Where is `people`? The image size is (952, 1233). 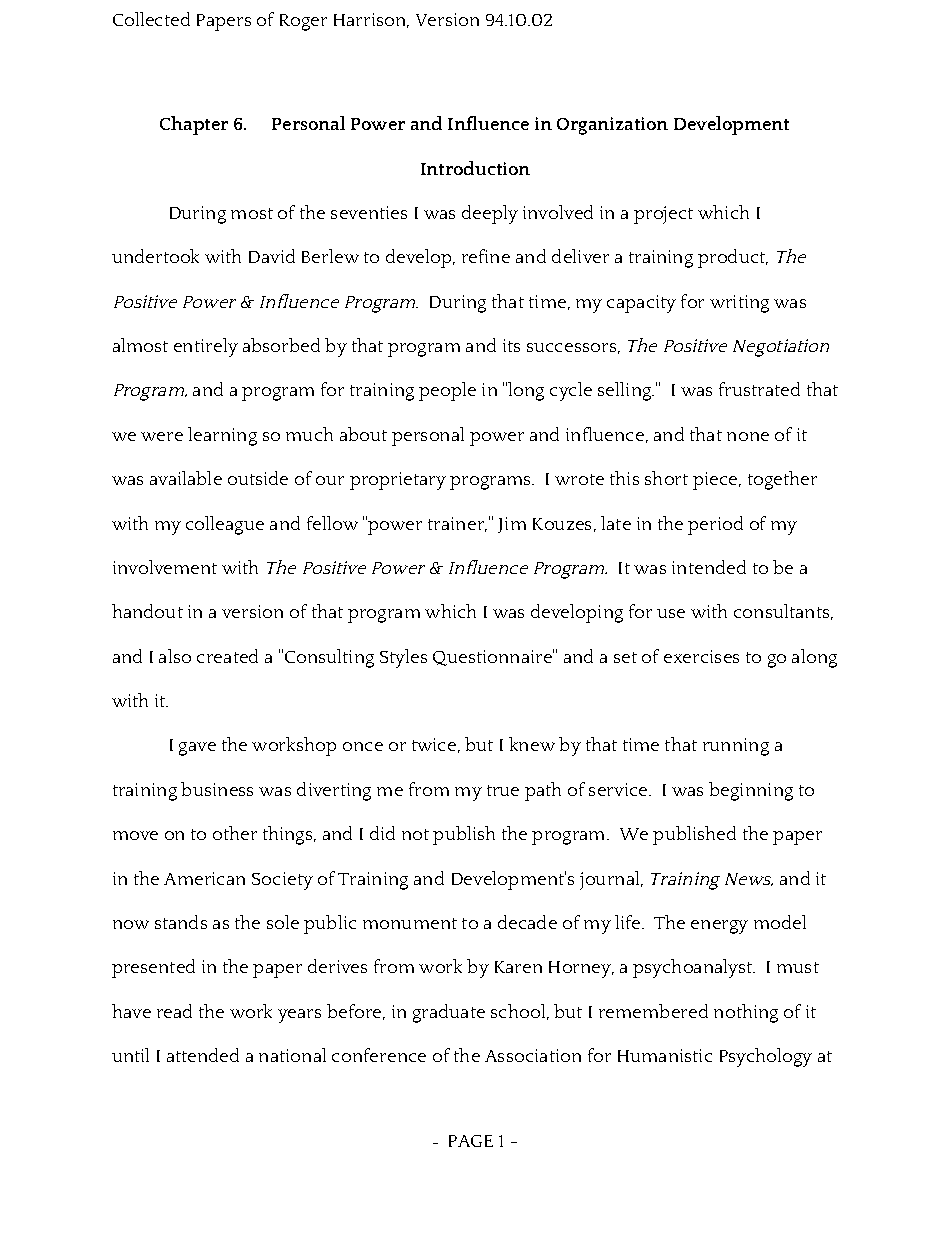
people is located at coordinates (447, 391).
